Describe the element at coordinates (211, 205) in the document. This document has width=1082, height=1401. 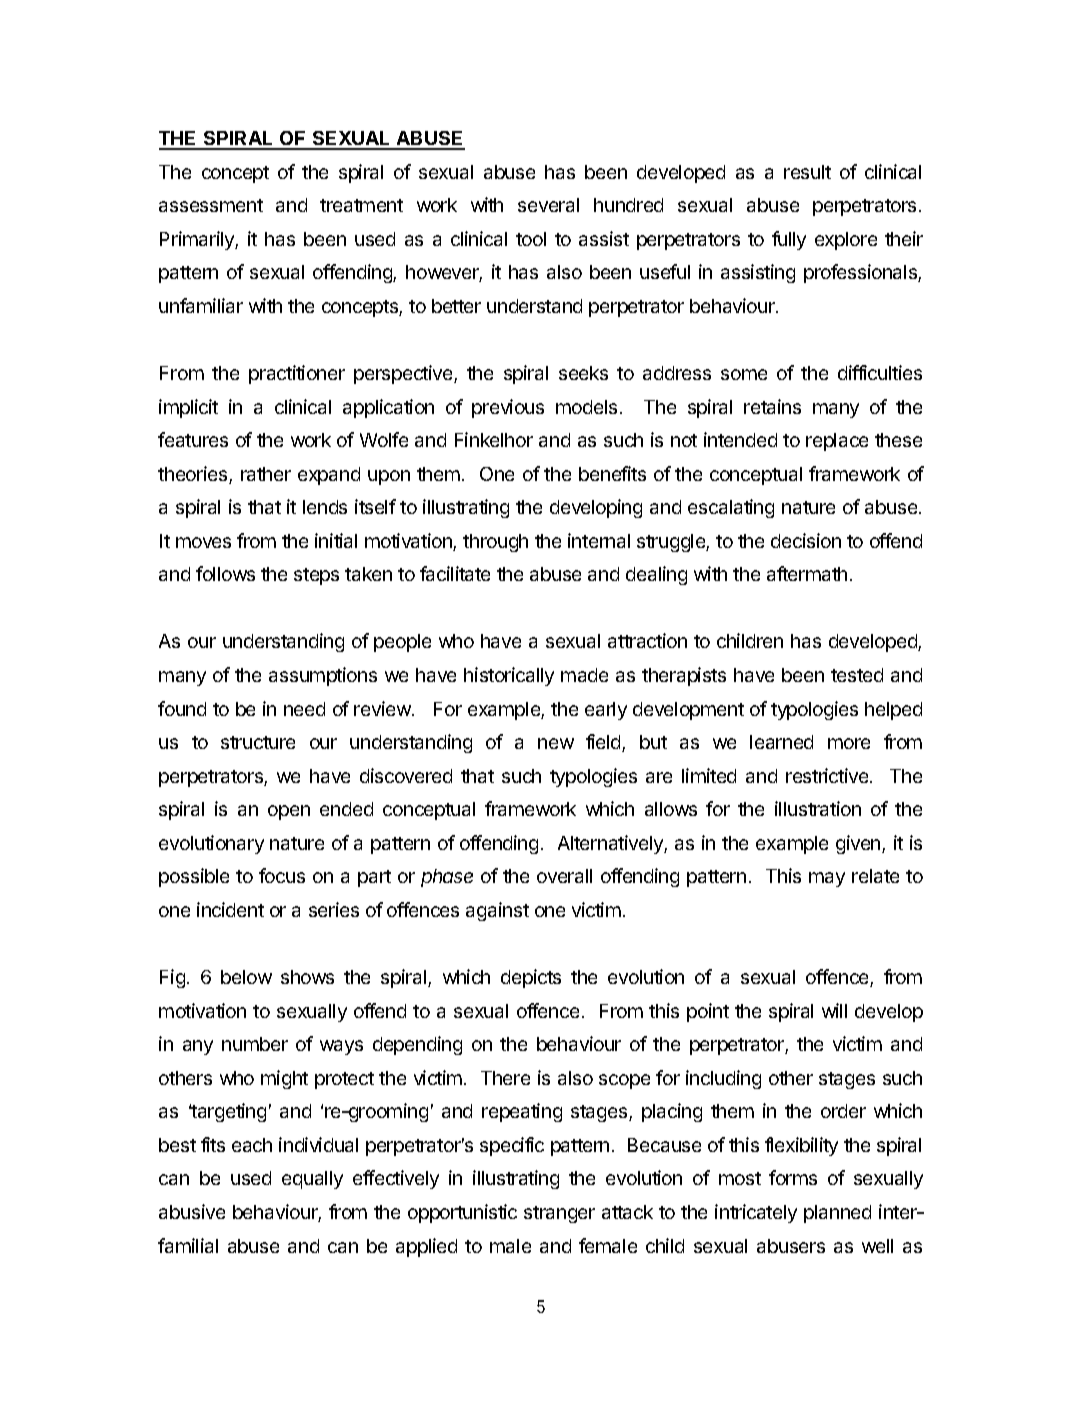
I see `assessment` at that location.
